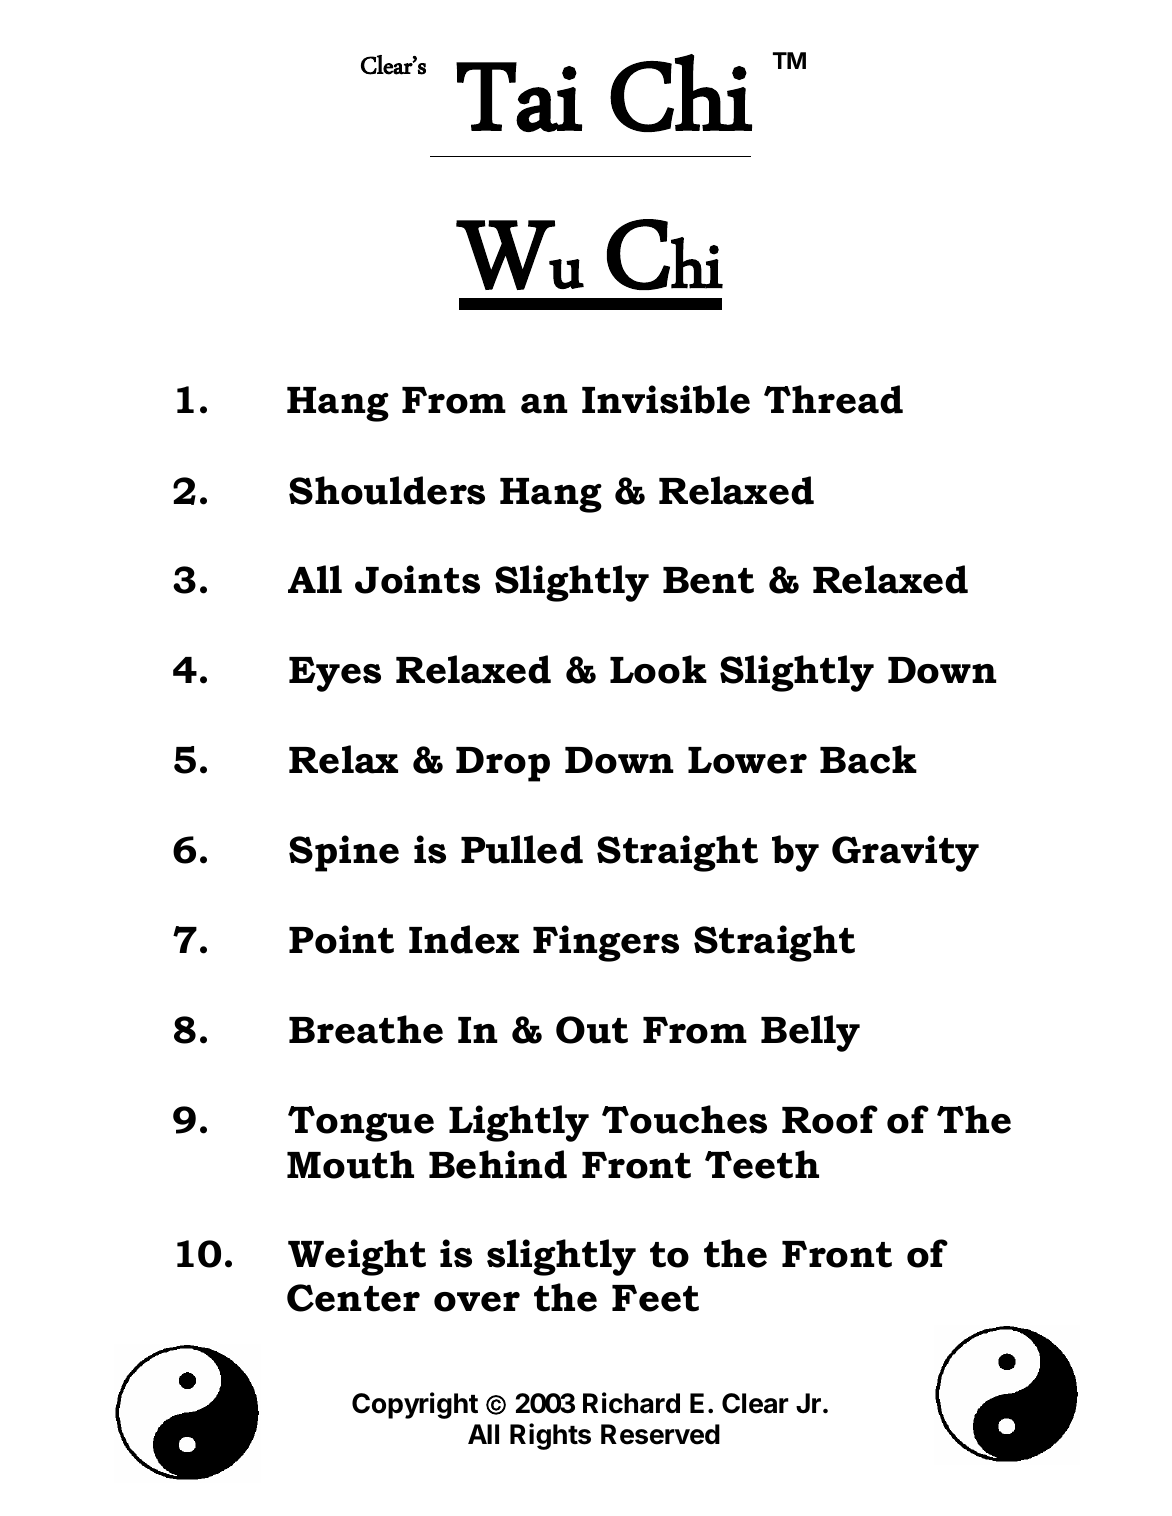 This document has height=1516, width=1172. Describe the element at coordinates (868, 759) in the document. I see `Back` at that location.
